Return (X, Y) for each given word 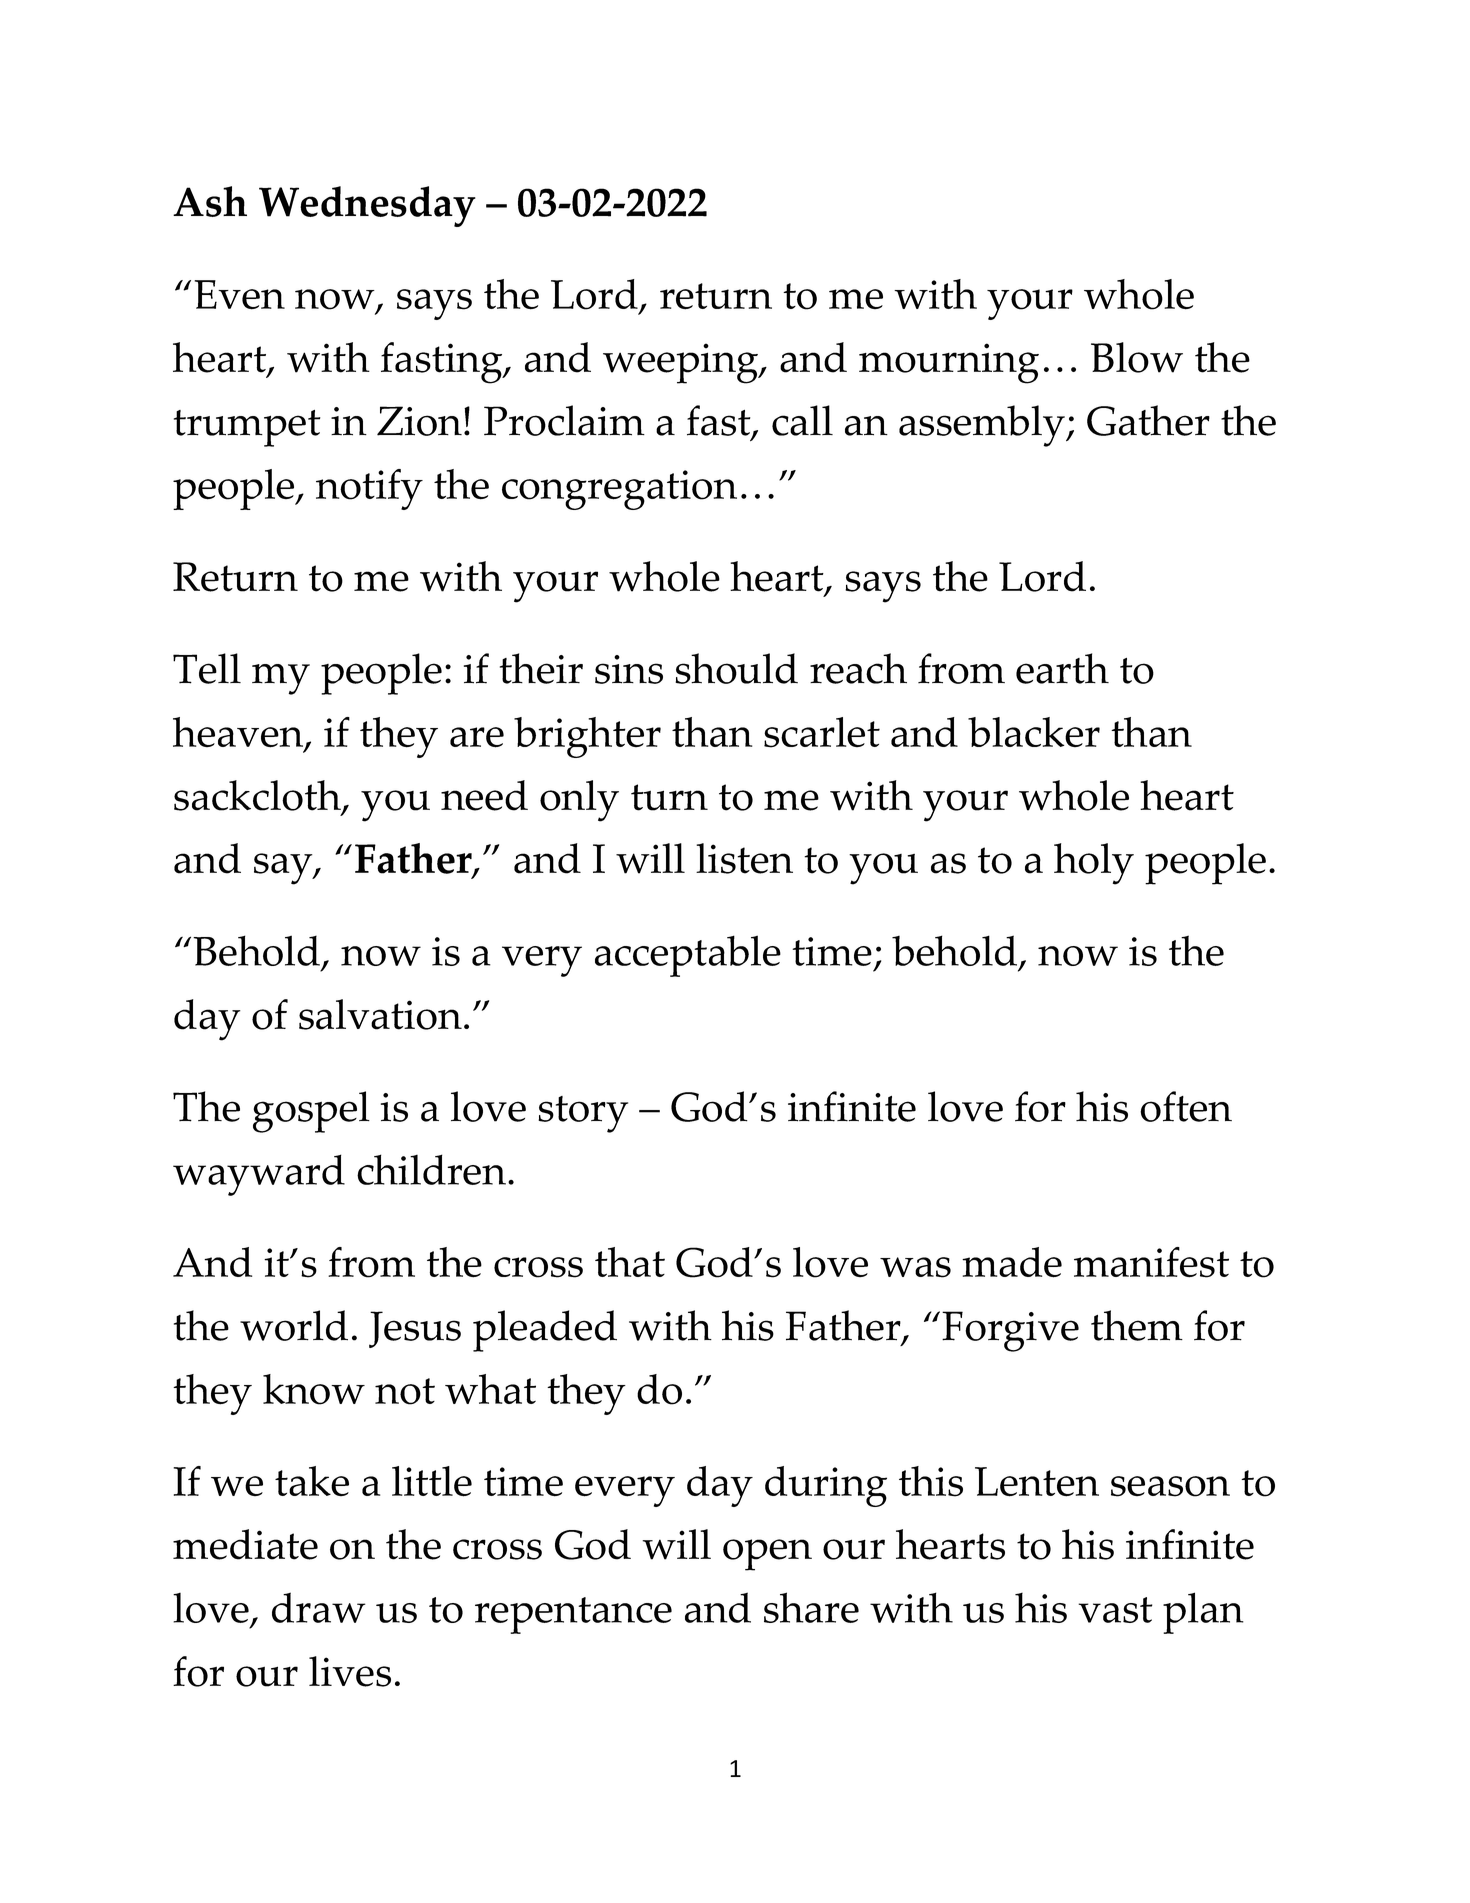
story (583, 1114)
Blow (1137, 357)
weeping (682, 363)
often (1186, 1106)
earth (1062, 668)
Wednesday (367, 206)
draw (319, 1607)
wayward (259, 1175)
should (736, 668)
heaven (239, 733)
